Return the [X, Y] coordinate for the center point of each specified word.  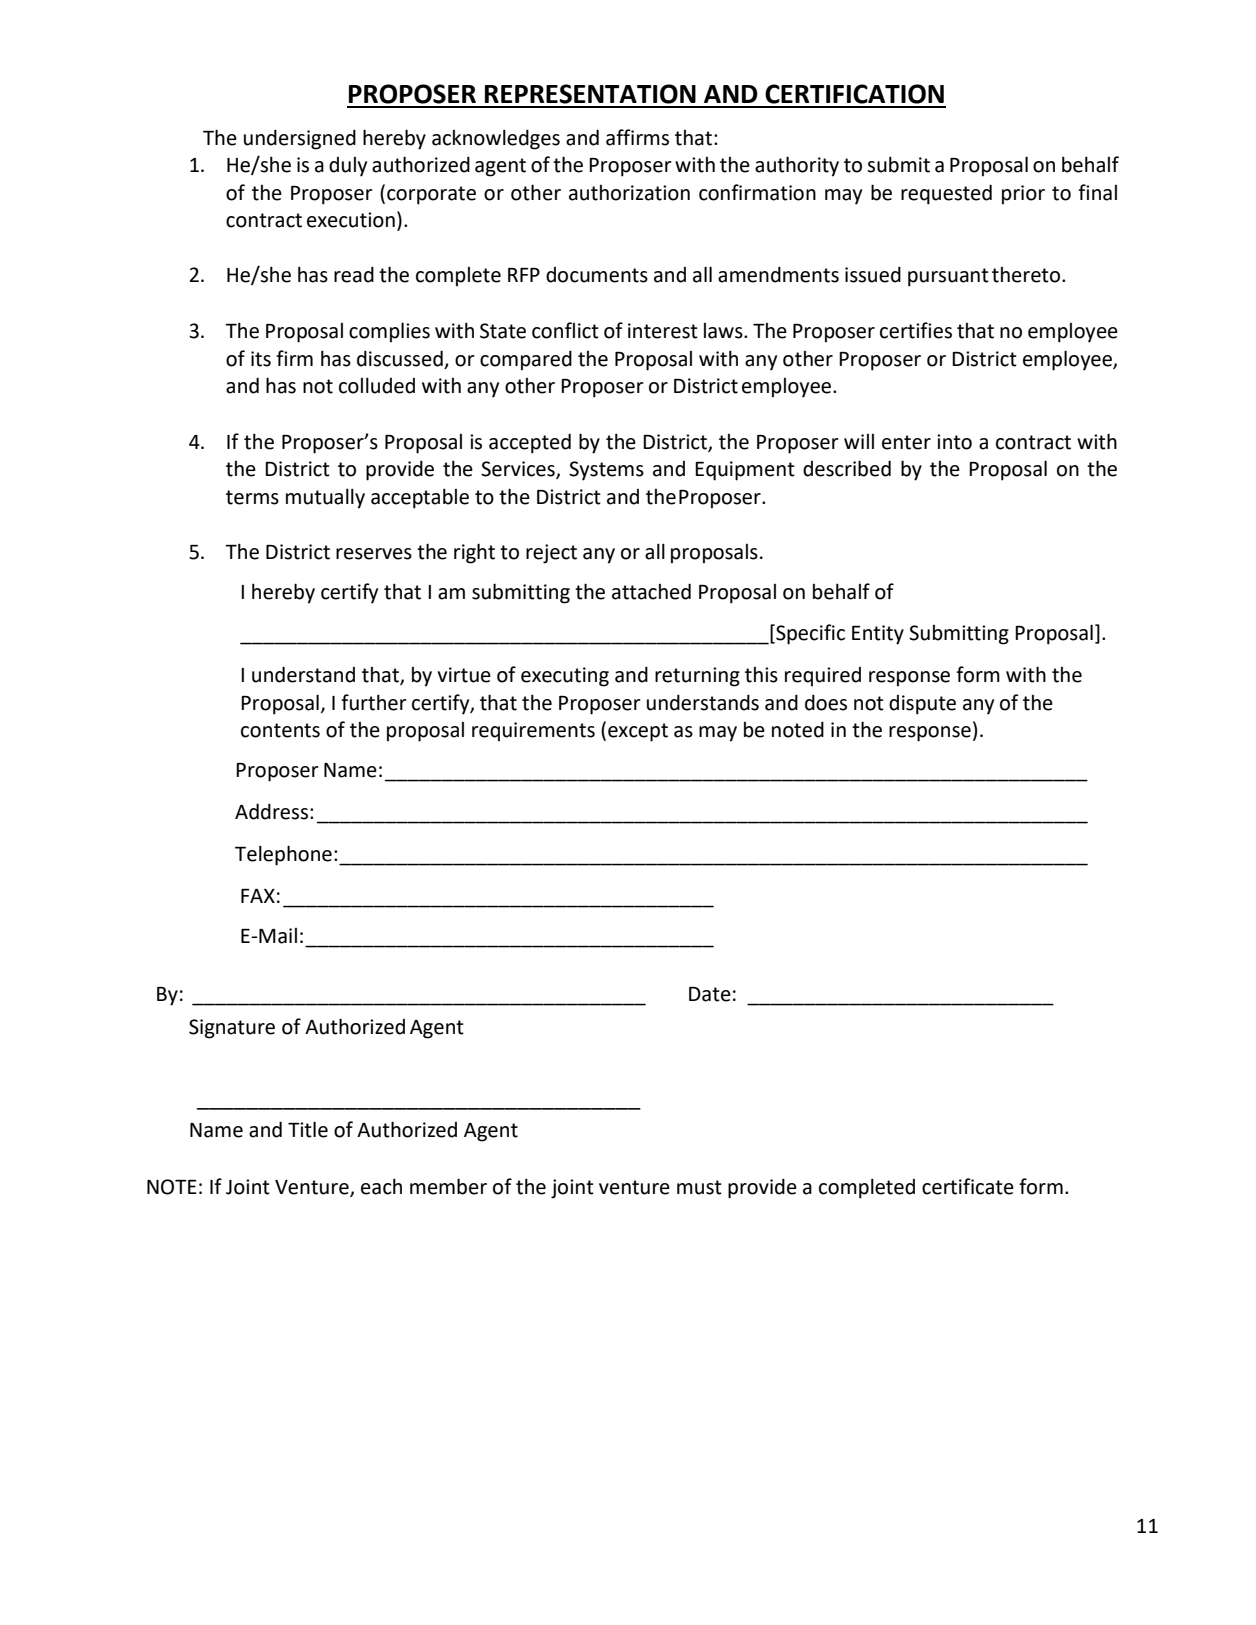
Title [308, 1129]
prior [1023, 195]
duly [348, 167]
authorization [629, 193]
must [699, 1187]
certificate [968, 1186]
